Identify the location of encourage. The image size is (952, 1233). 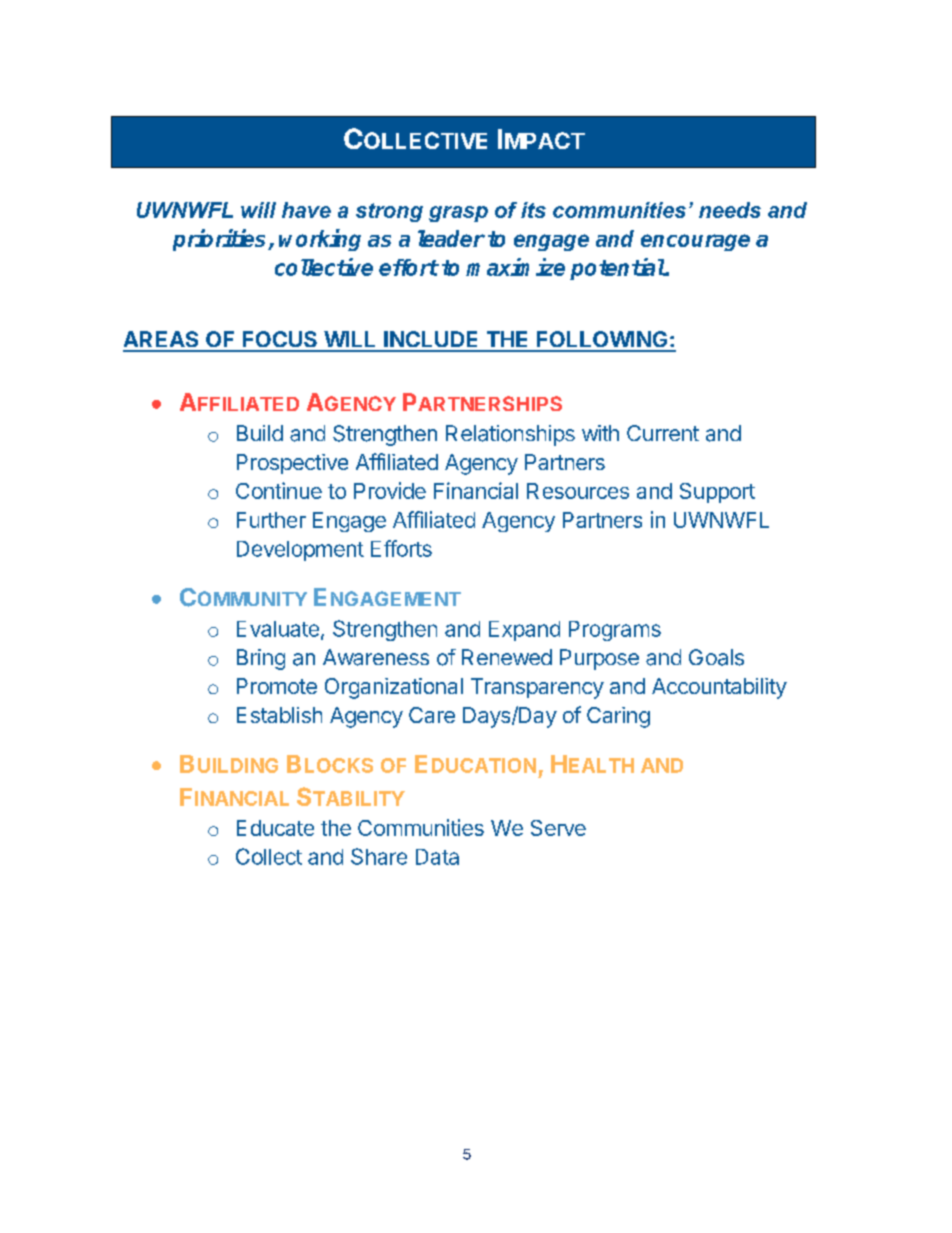
(695, 242).
